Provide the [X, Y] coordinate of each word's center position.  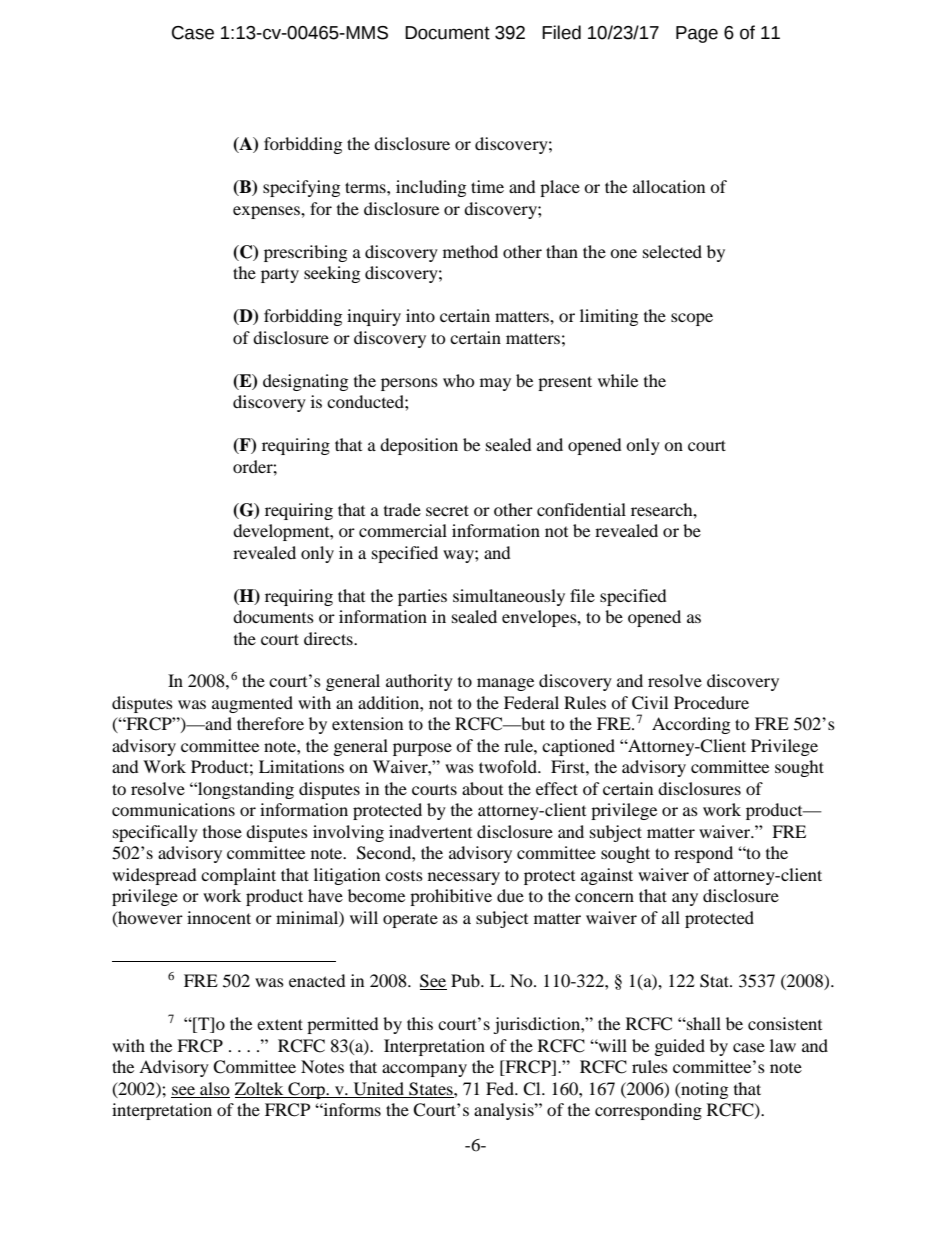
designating [305, 382]
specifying [301, 188]
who [459, 380]
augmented [252, 704]
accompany [424, 1070]
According [691, 725]
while [618, 380]
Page [697, 34]
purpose [422, 749]
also [215, 1088]
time [487, 186]
